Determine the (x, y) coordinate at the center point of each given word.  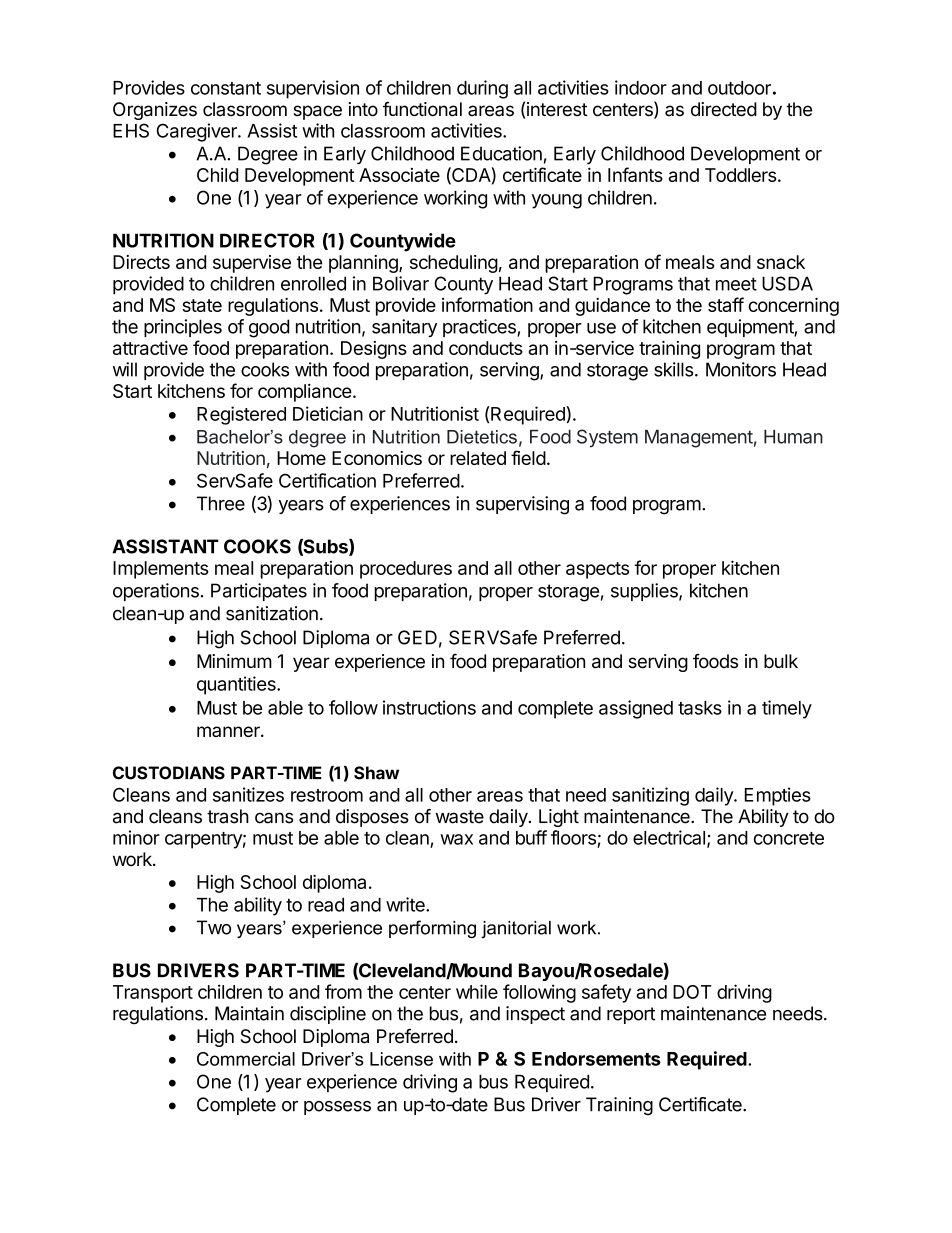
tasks (700, 708)
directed (724, 109)
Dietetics (482, 437)
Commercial (246, 1059)
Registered (241, 415)
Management (699, 438)
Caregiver (198, 132)
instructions (429, 707)
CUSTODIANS (169, 773)
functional (422, 109)
